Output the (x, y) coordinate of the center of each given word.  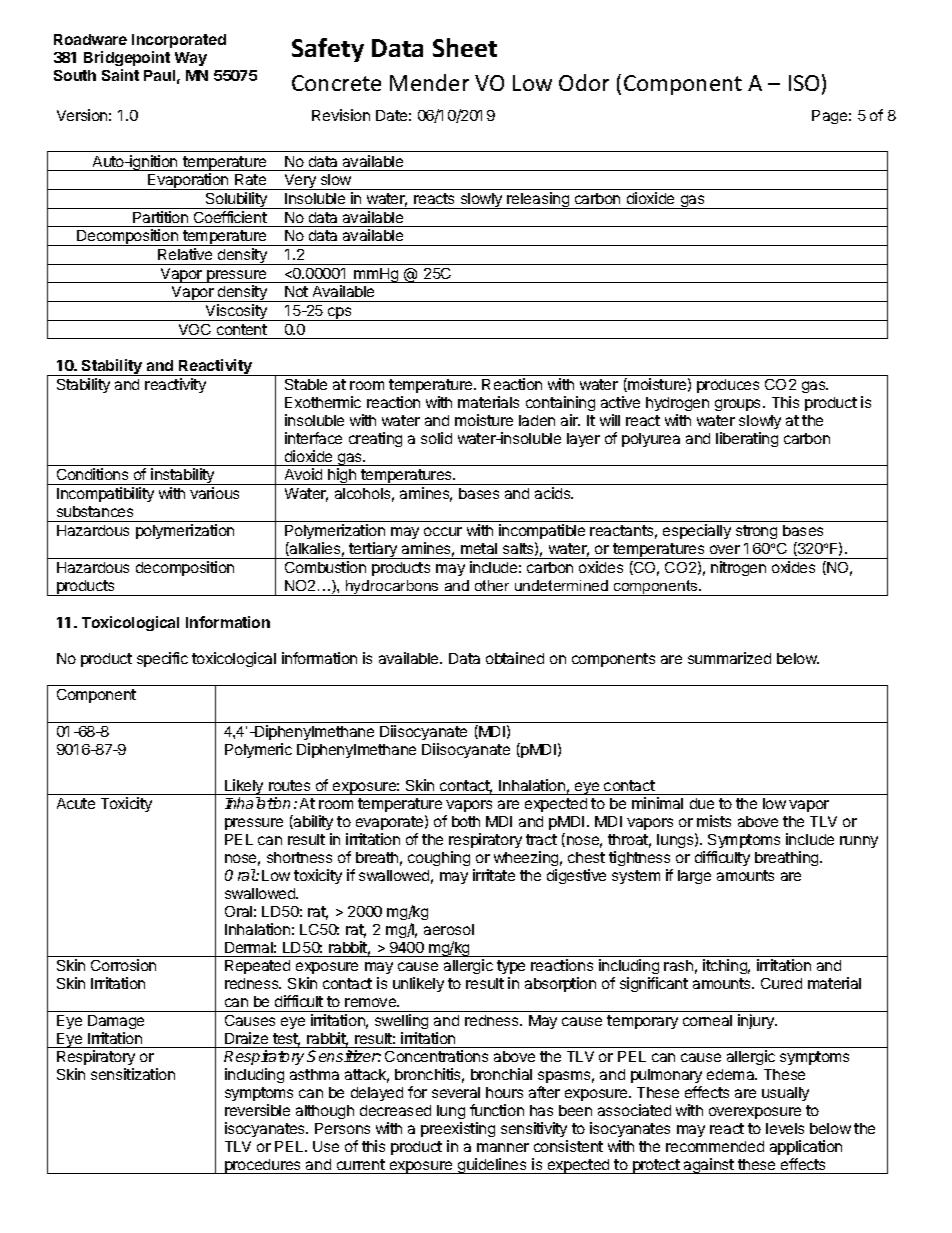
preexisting (458, 1129)
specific (162, 659)
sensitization (133, 1074)
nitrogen (738, 568)
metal (479, 548)
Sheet (465, 47)
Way (191, 59)
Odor (584, 82)
